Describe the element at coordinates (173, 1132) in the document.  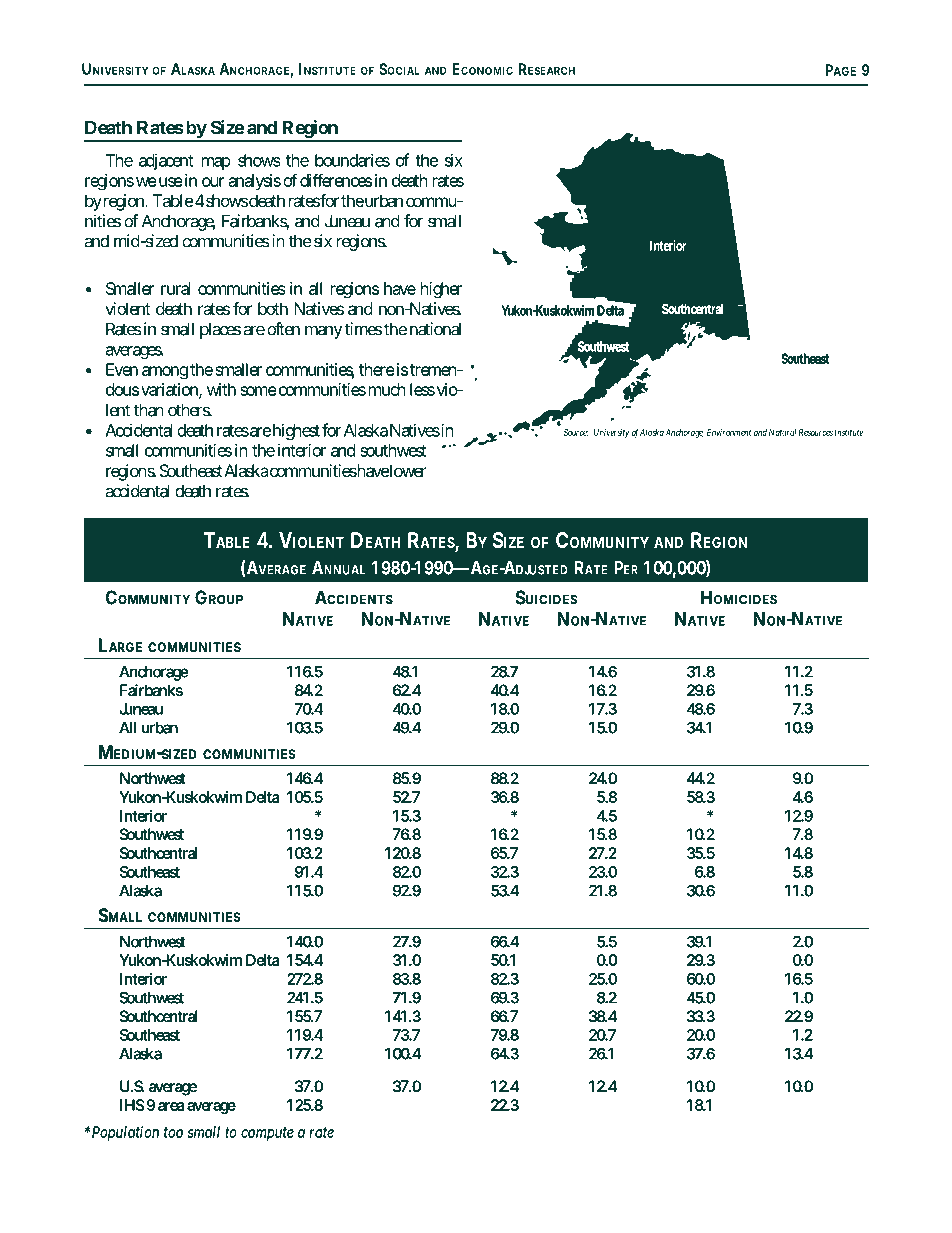
I see `too` at that location.
